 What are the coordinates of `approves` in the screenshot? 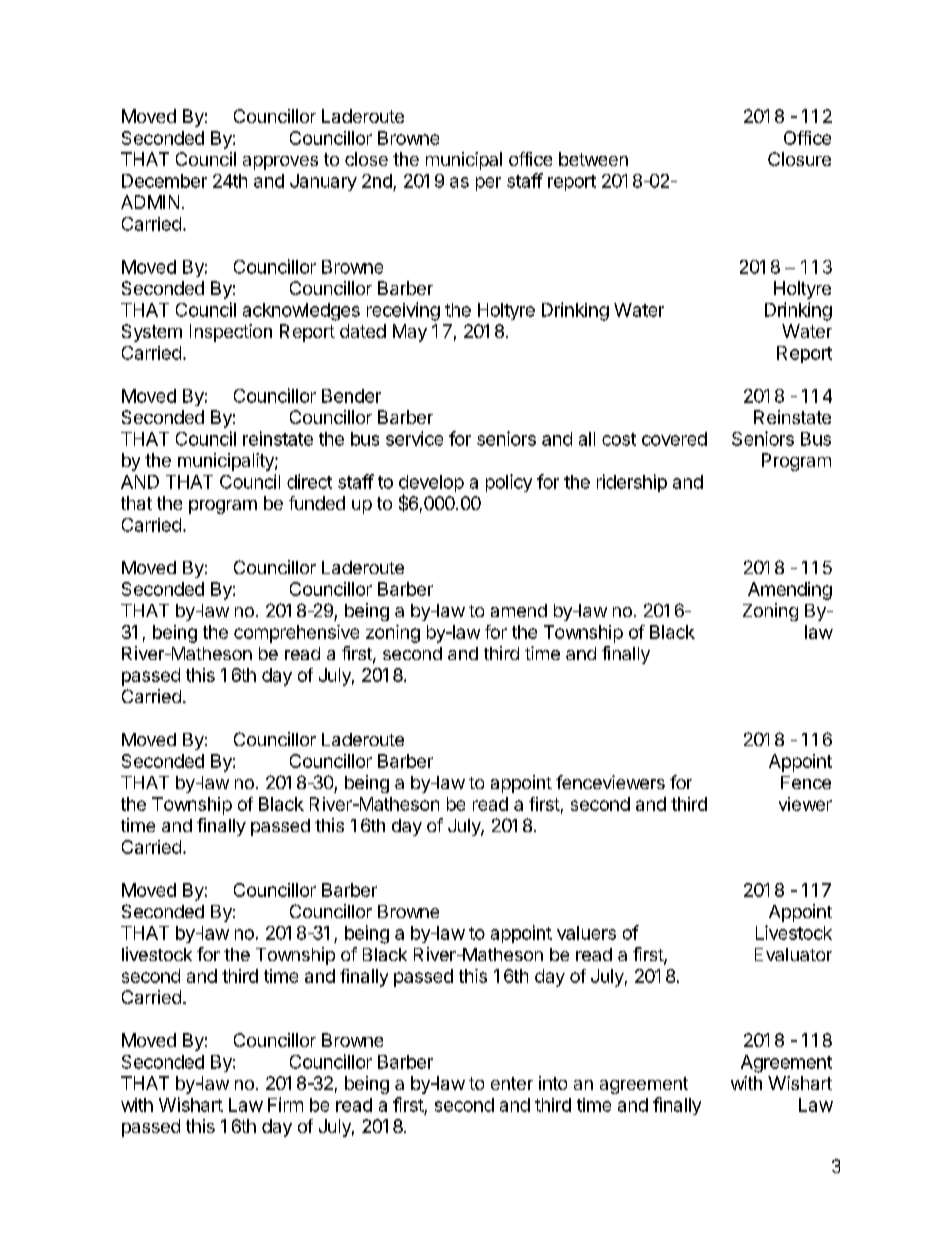 It's located at (280, 163).
